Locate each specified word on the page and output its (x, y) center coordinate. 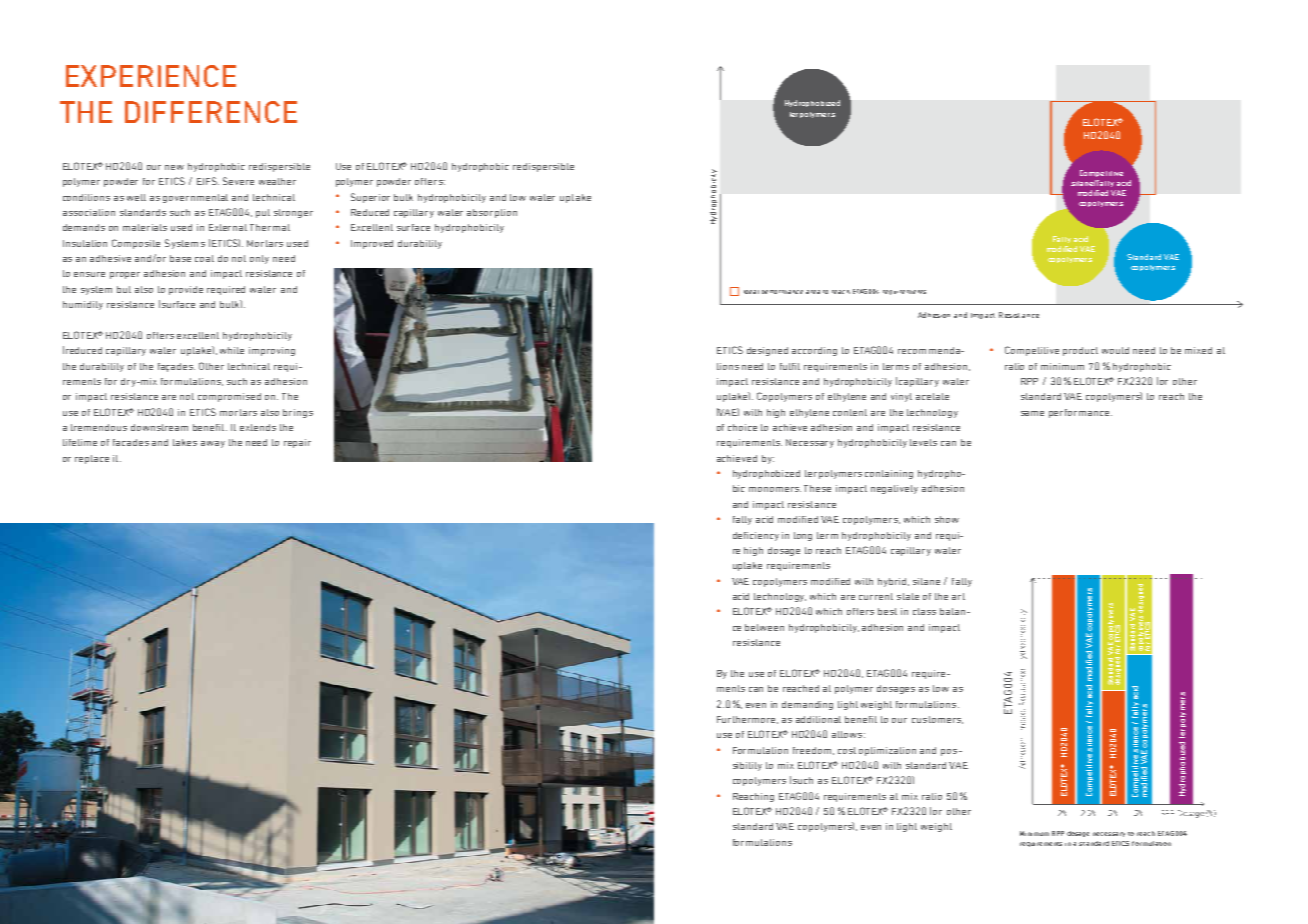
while (232, 350)
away (213, 444)
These (817, 488)
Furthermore (747, 720)
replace (92, 459)
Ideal (751, 292)
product (1080, 351)
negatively (894, 489)
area (813, 292)
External (228, 227)
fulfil (790, 366)
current (876, 596)
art (958, 596)
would (1115, 350)
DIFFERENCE (211, 112)
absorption (492, 213)
